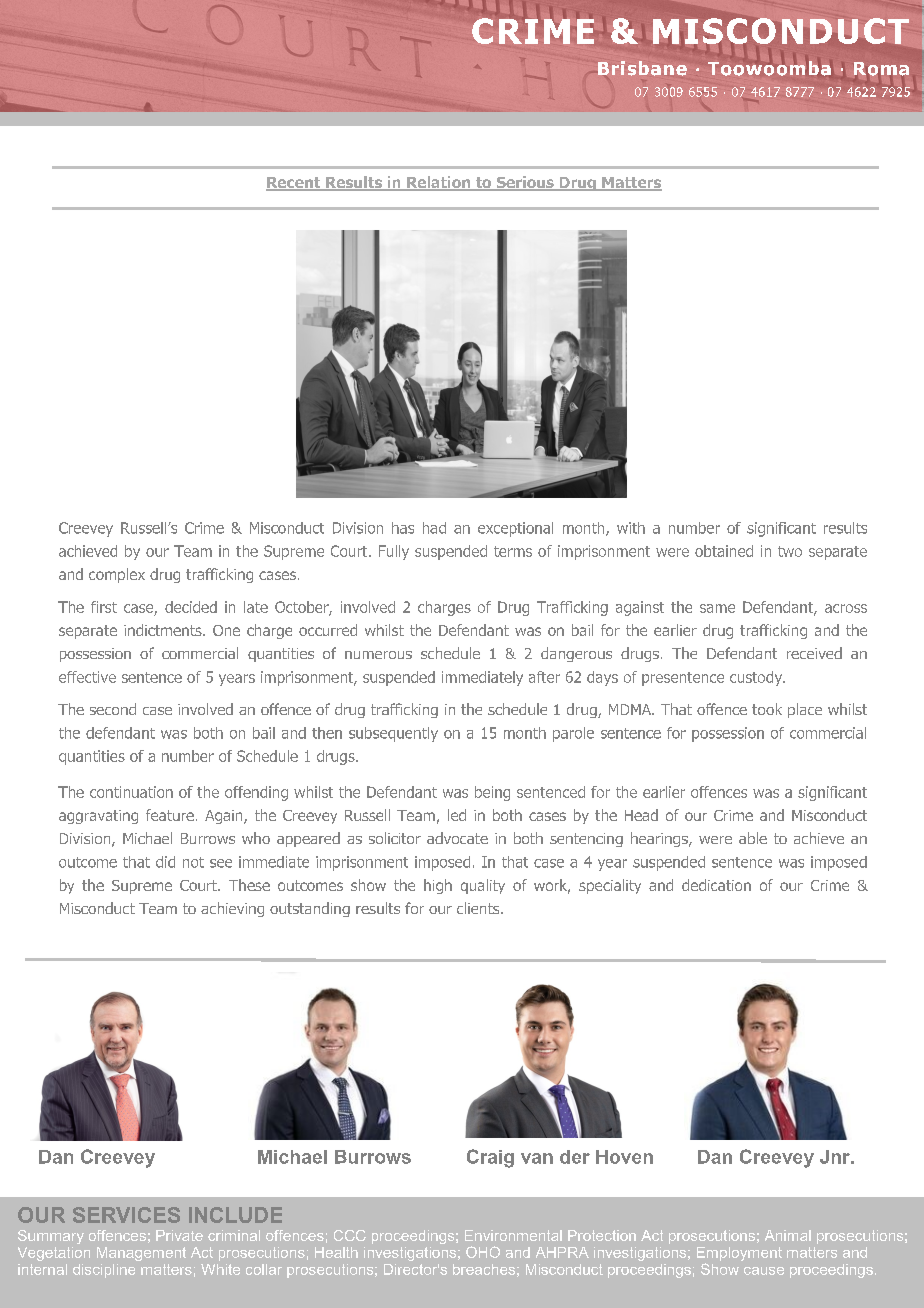  Describe the element at coordinates (790, 551) in the screenshot. I see `two` at that location.
